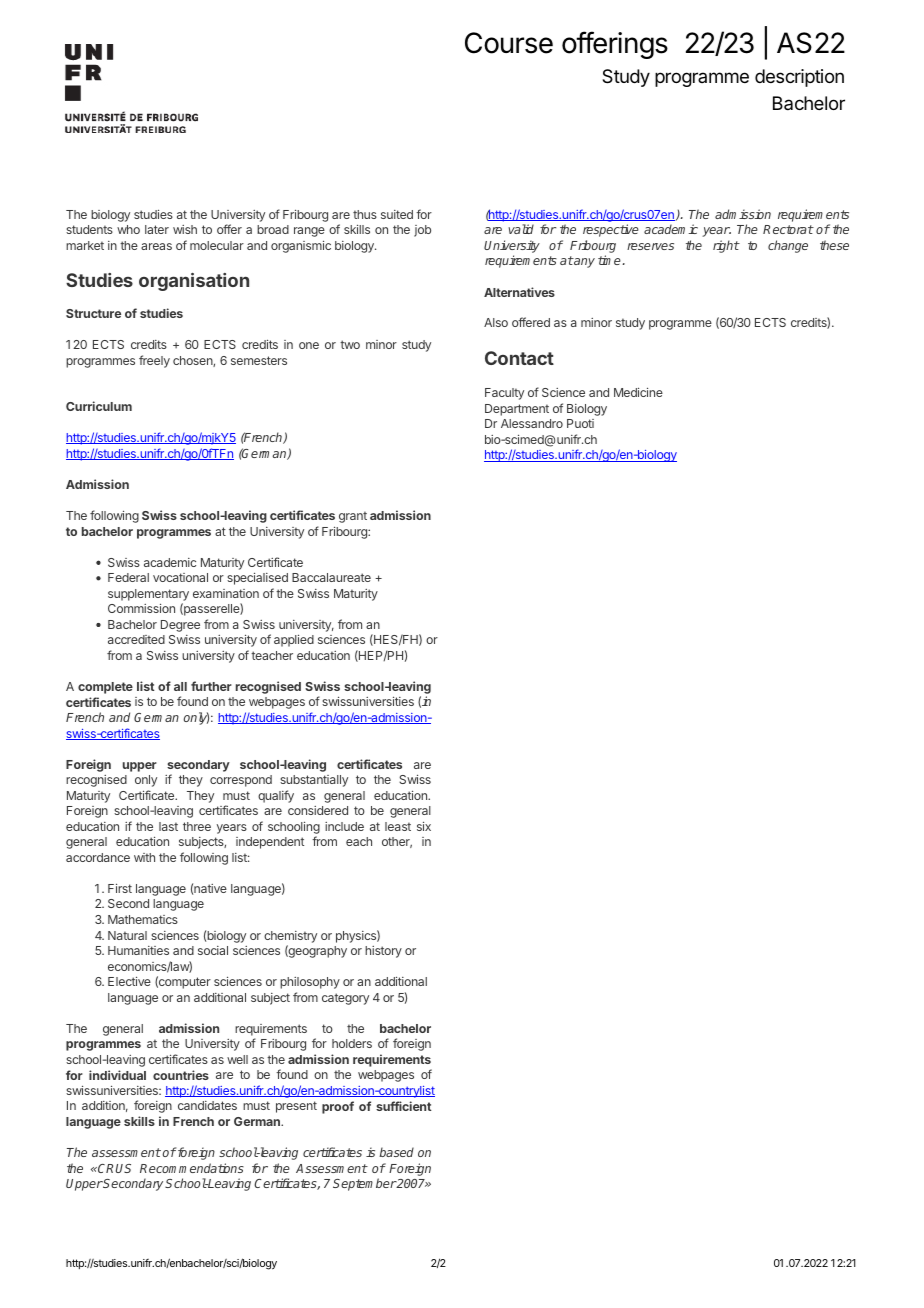 The width and height of the screenshot is (924, 1308). What do you see at coordinates (396, 1152) in the screenshot?
I see `based` at bounding box center [396, 1152].
